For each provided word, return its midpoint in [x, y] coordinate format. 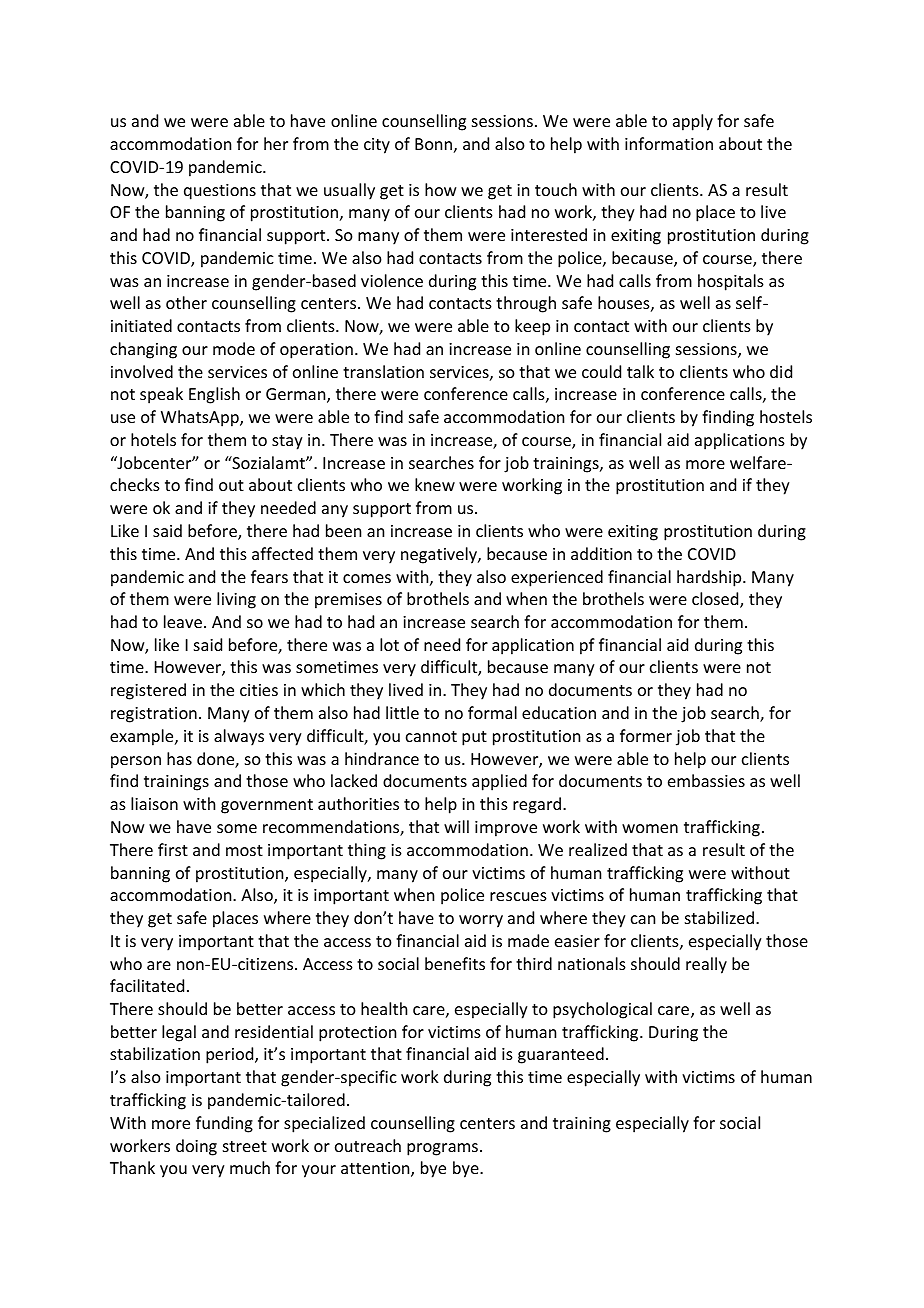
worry [481, 921]
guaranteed [561, 1055]
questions [220, 192]
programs [444, 1149]
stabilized [721, 917]
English [214, 395]
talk [640, 371]
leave [183, 621]
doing [196, 1147]
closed [716, 600]
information [669, 143]
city [377, 146]
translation [383, 371]
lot [389, 644]
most [244, 850]
